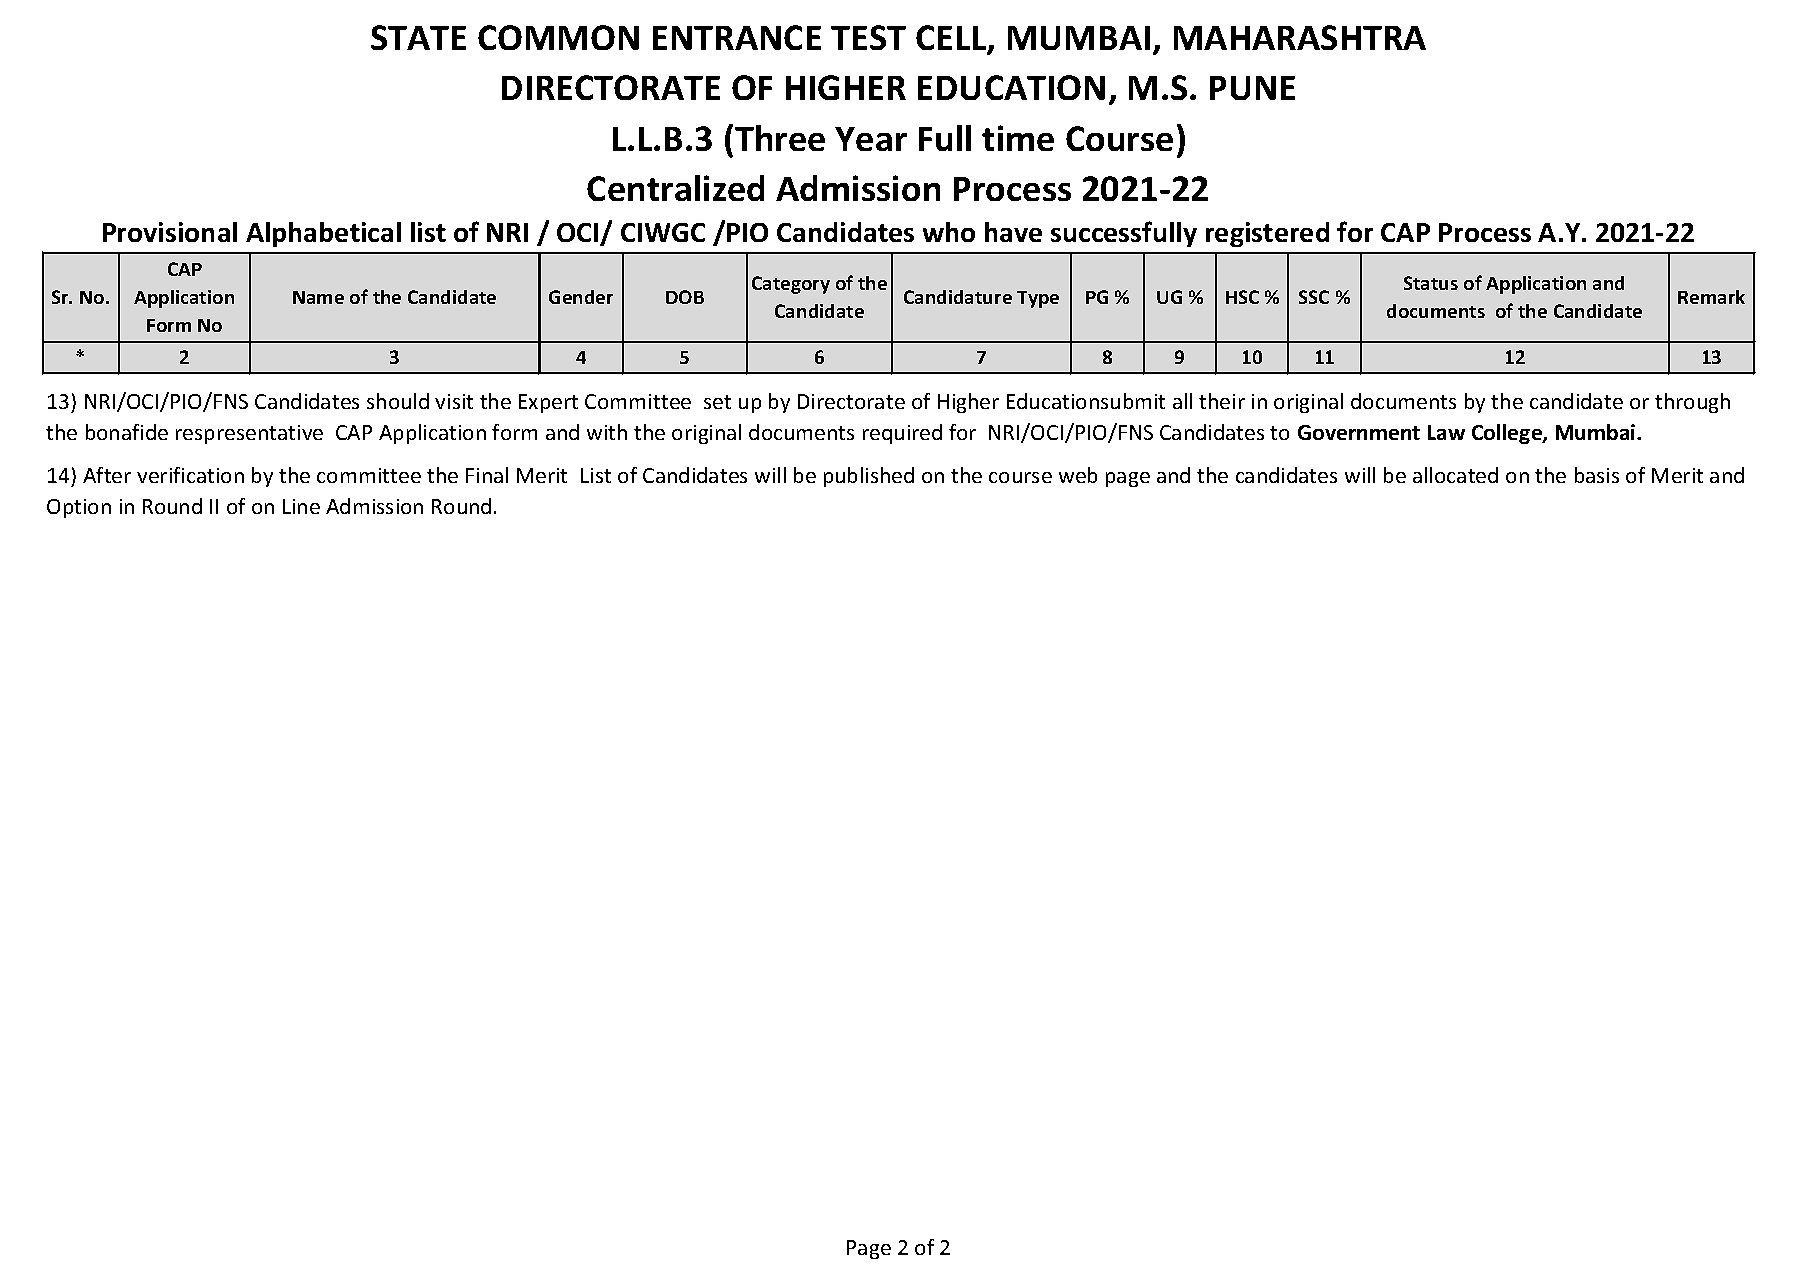 The height and width of the screenshot is (1272, 1799). I want to click on TEST, so click(868, 37).
